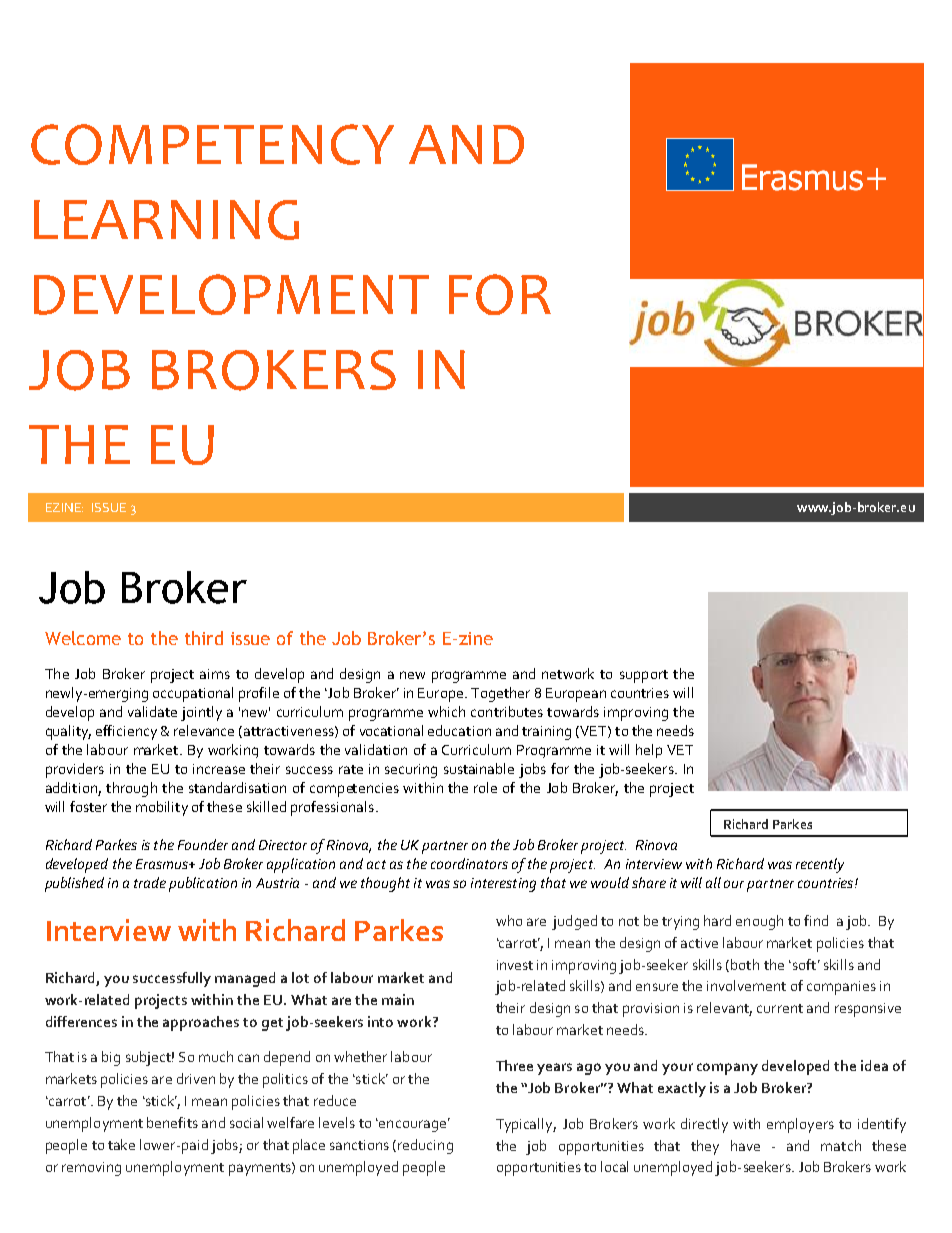 The height and width of the image is (1233, 952). What do you see at coordinates (245, 979) in the image?
I see `managed` at bounding box center [245, 979].
